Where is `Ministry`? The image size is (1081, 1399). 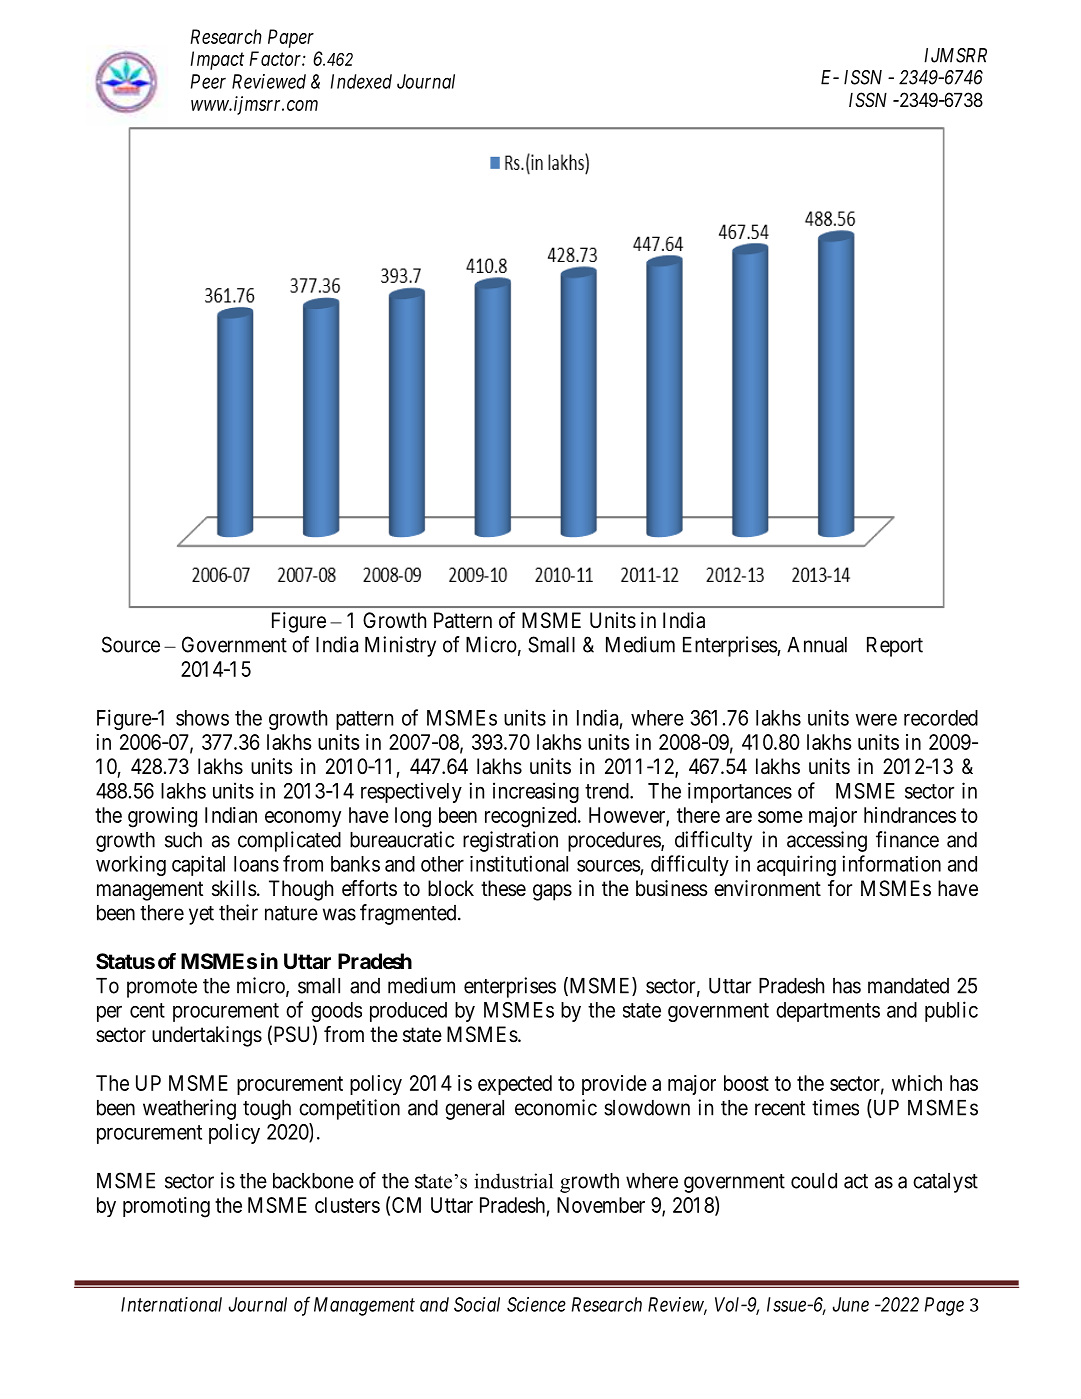
Ministry is located at coordinates (400, 646).
